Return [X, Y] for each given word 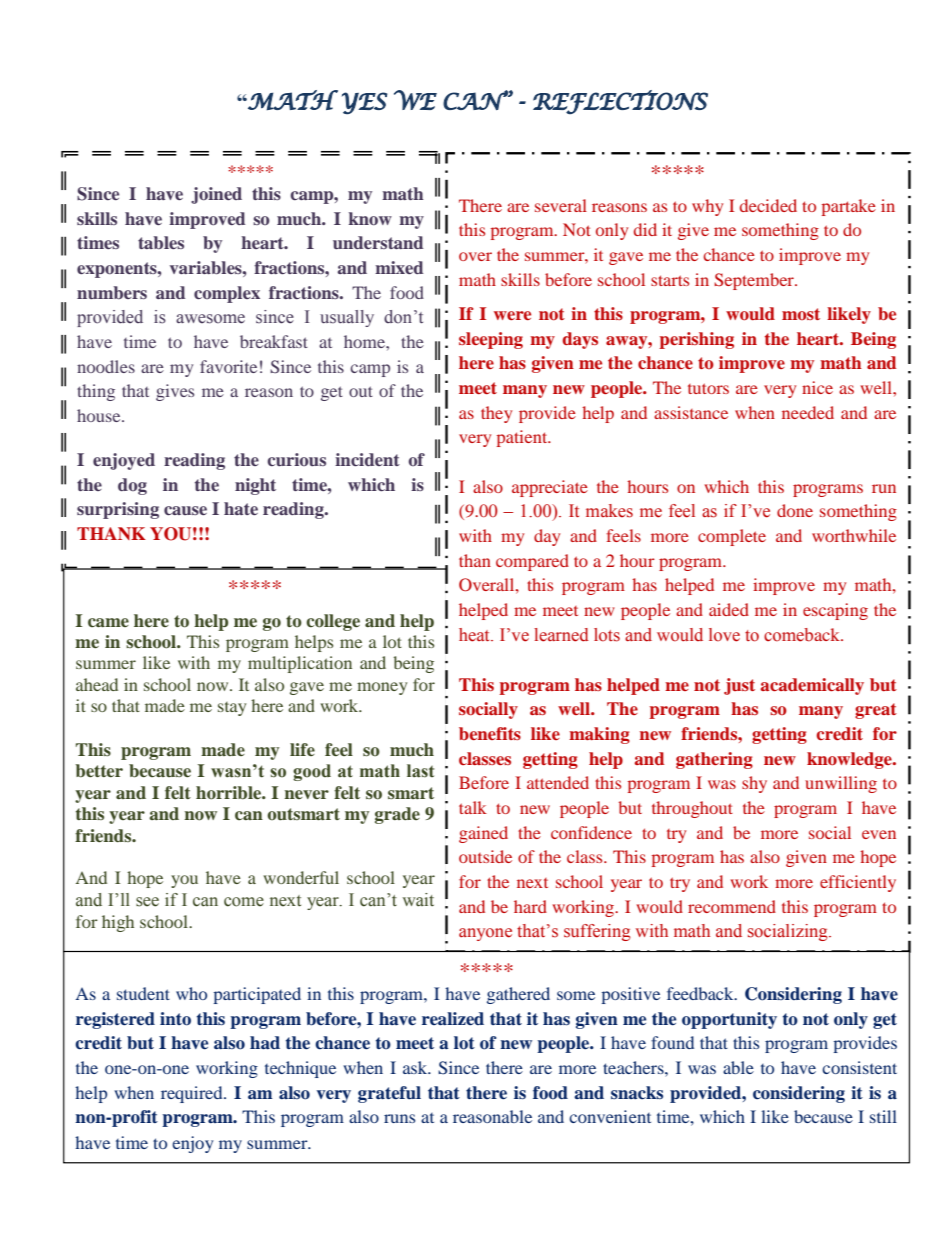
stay [232, 709]
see [147, 902]
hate [241, 508]
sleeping [491, 340]
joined [216, 195]
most [801, 314]
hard [530, 906]
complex [227, 294]
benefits [490, 733]
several [561, 205]
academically [812, 686]
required [193, 1094]
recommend [732, 906]
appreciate [550, 488]
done [795, 510]
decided [768, 205]
